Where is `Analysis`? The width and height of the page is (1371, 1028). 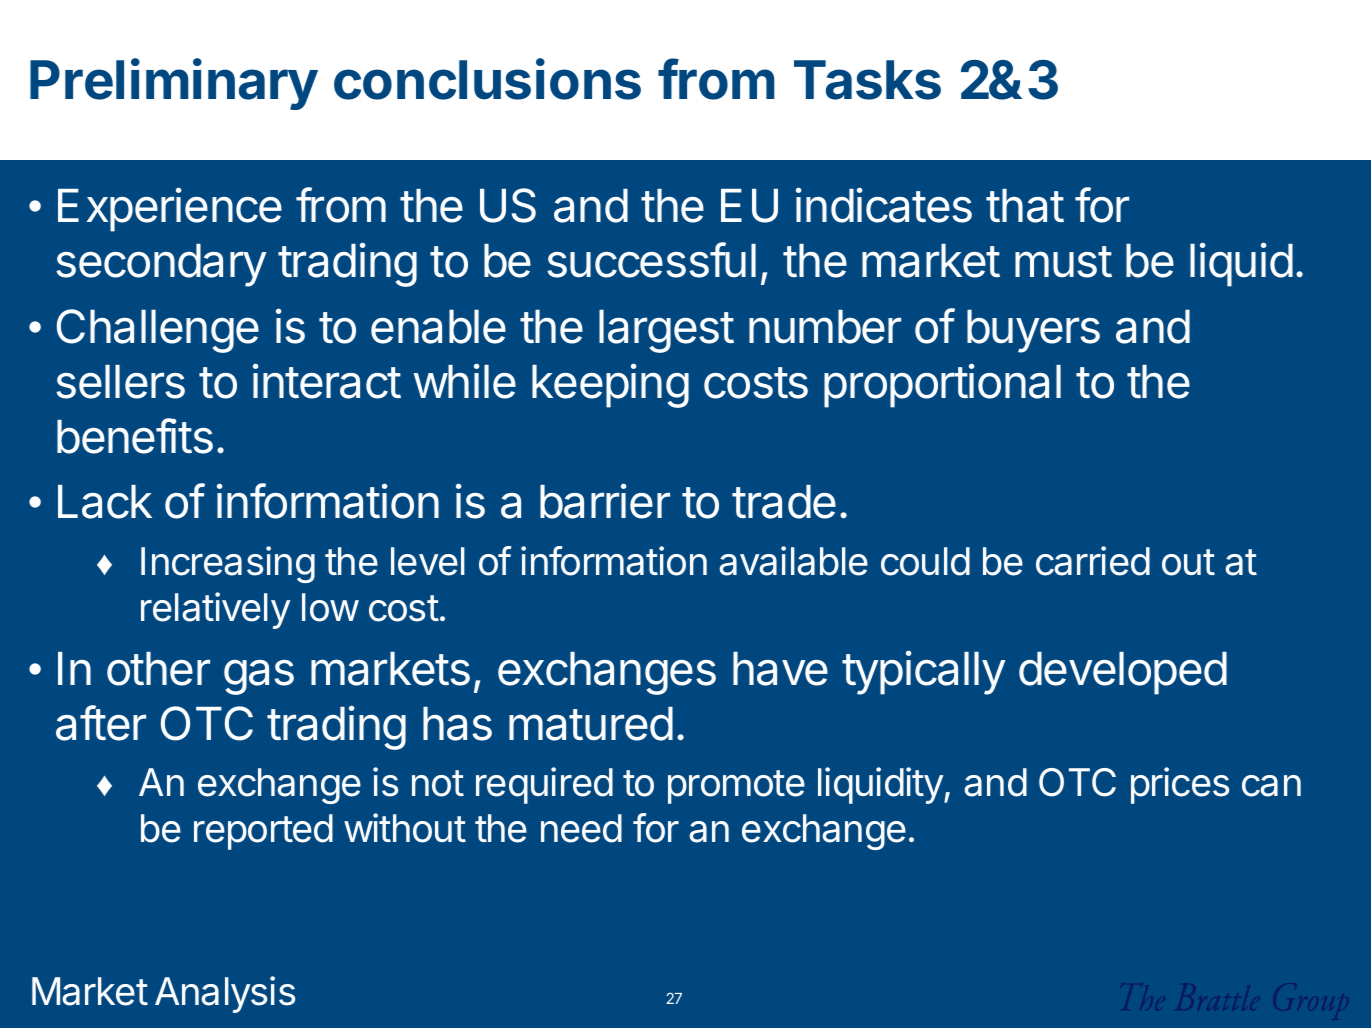
Analysis is located at coordinates (225, 994).
